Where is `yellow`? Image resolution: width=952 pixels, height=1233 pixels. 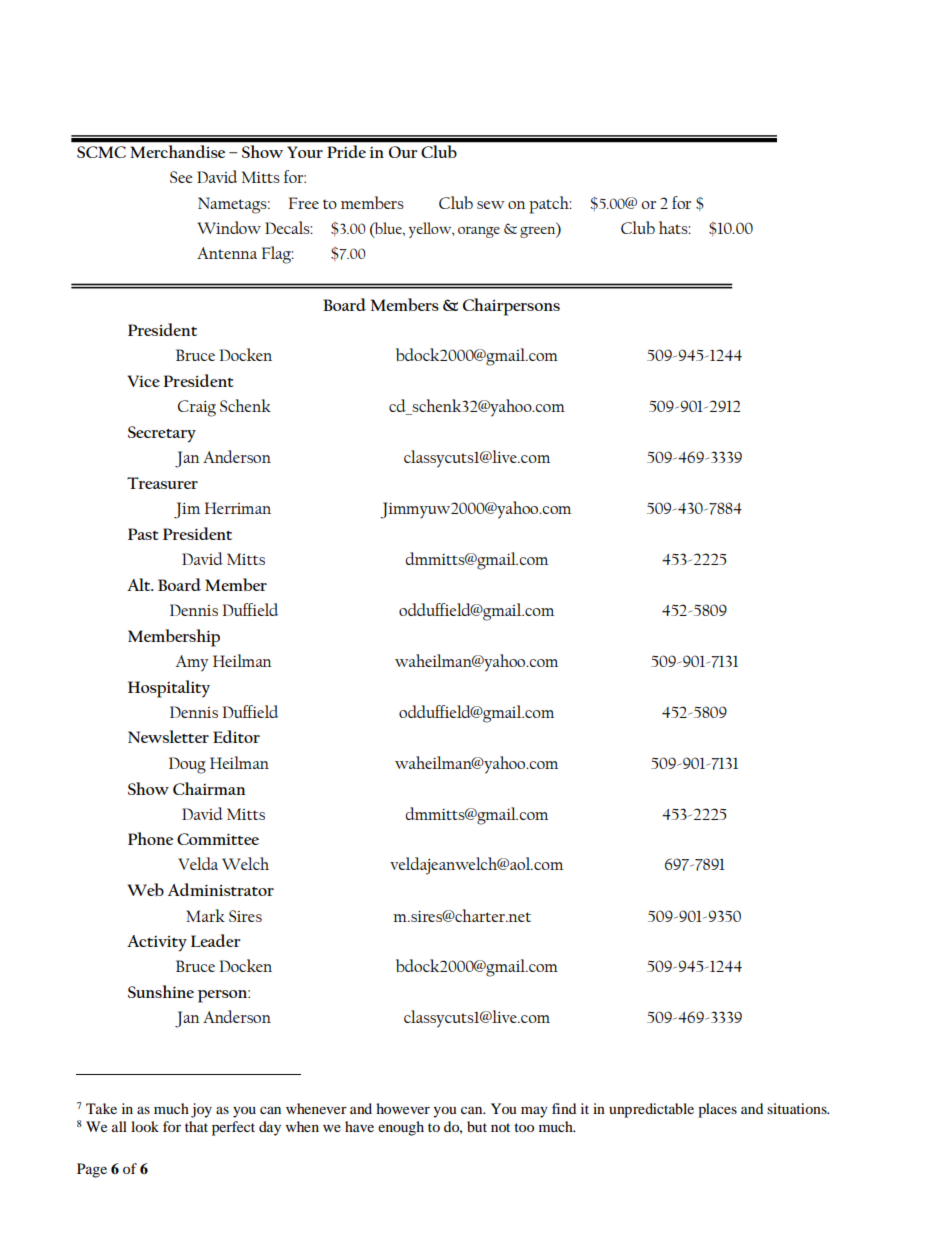 yellow is located at coordinates (431, 230).
